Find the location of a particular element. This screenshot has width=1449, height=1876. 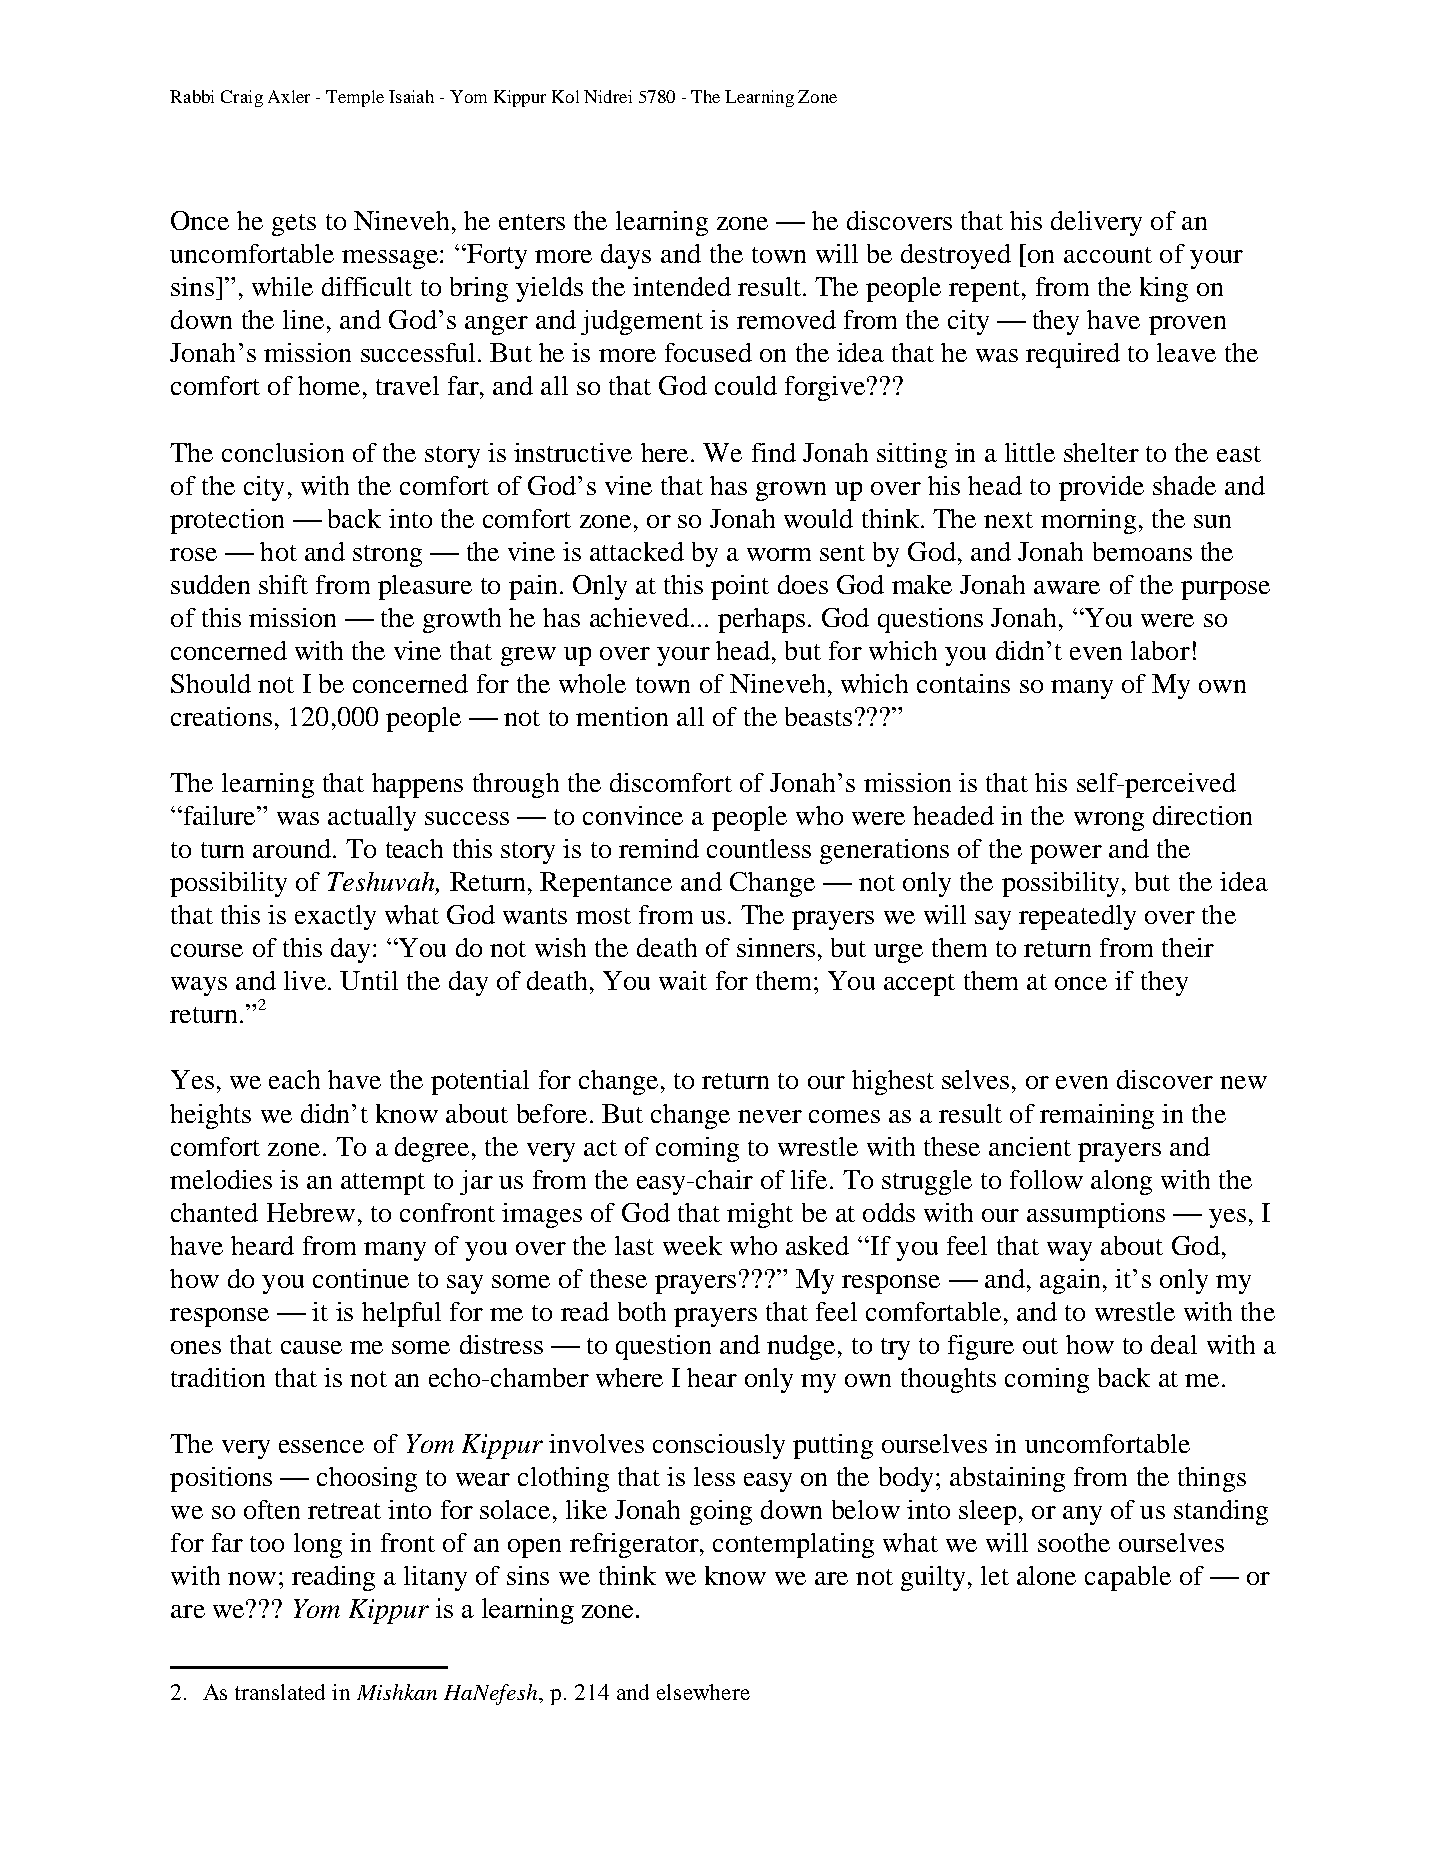

repeatedly is located at coordinates (1077, 917).
